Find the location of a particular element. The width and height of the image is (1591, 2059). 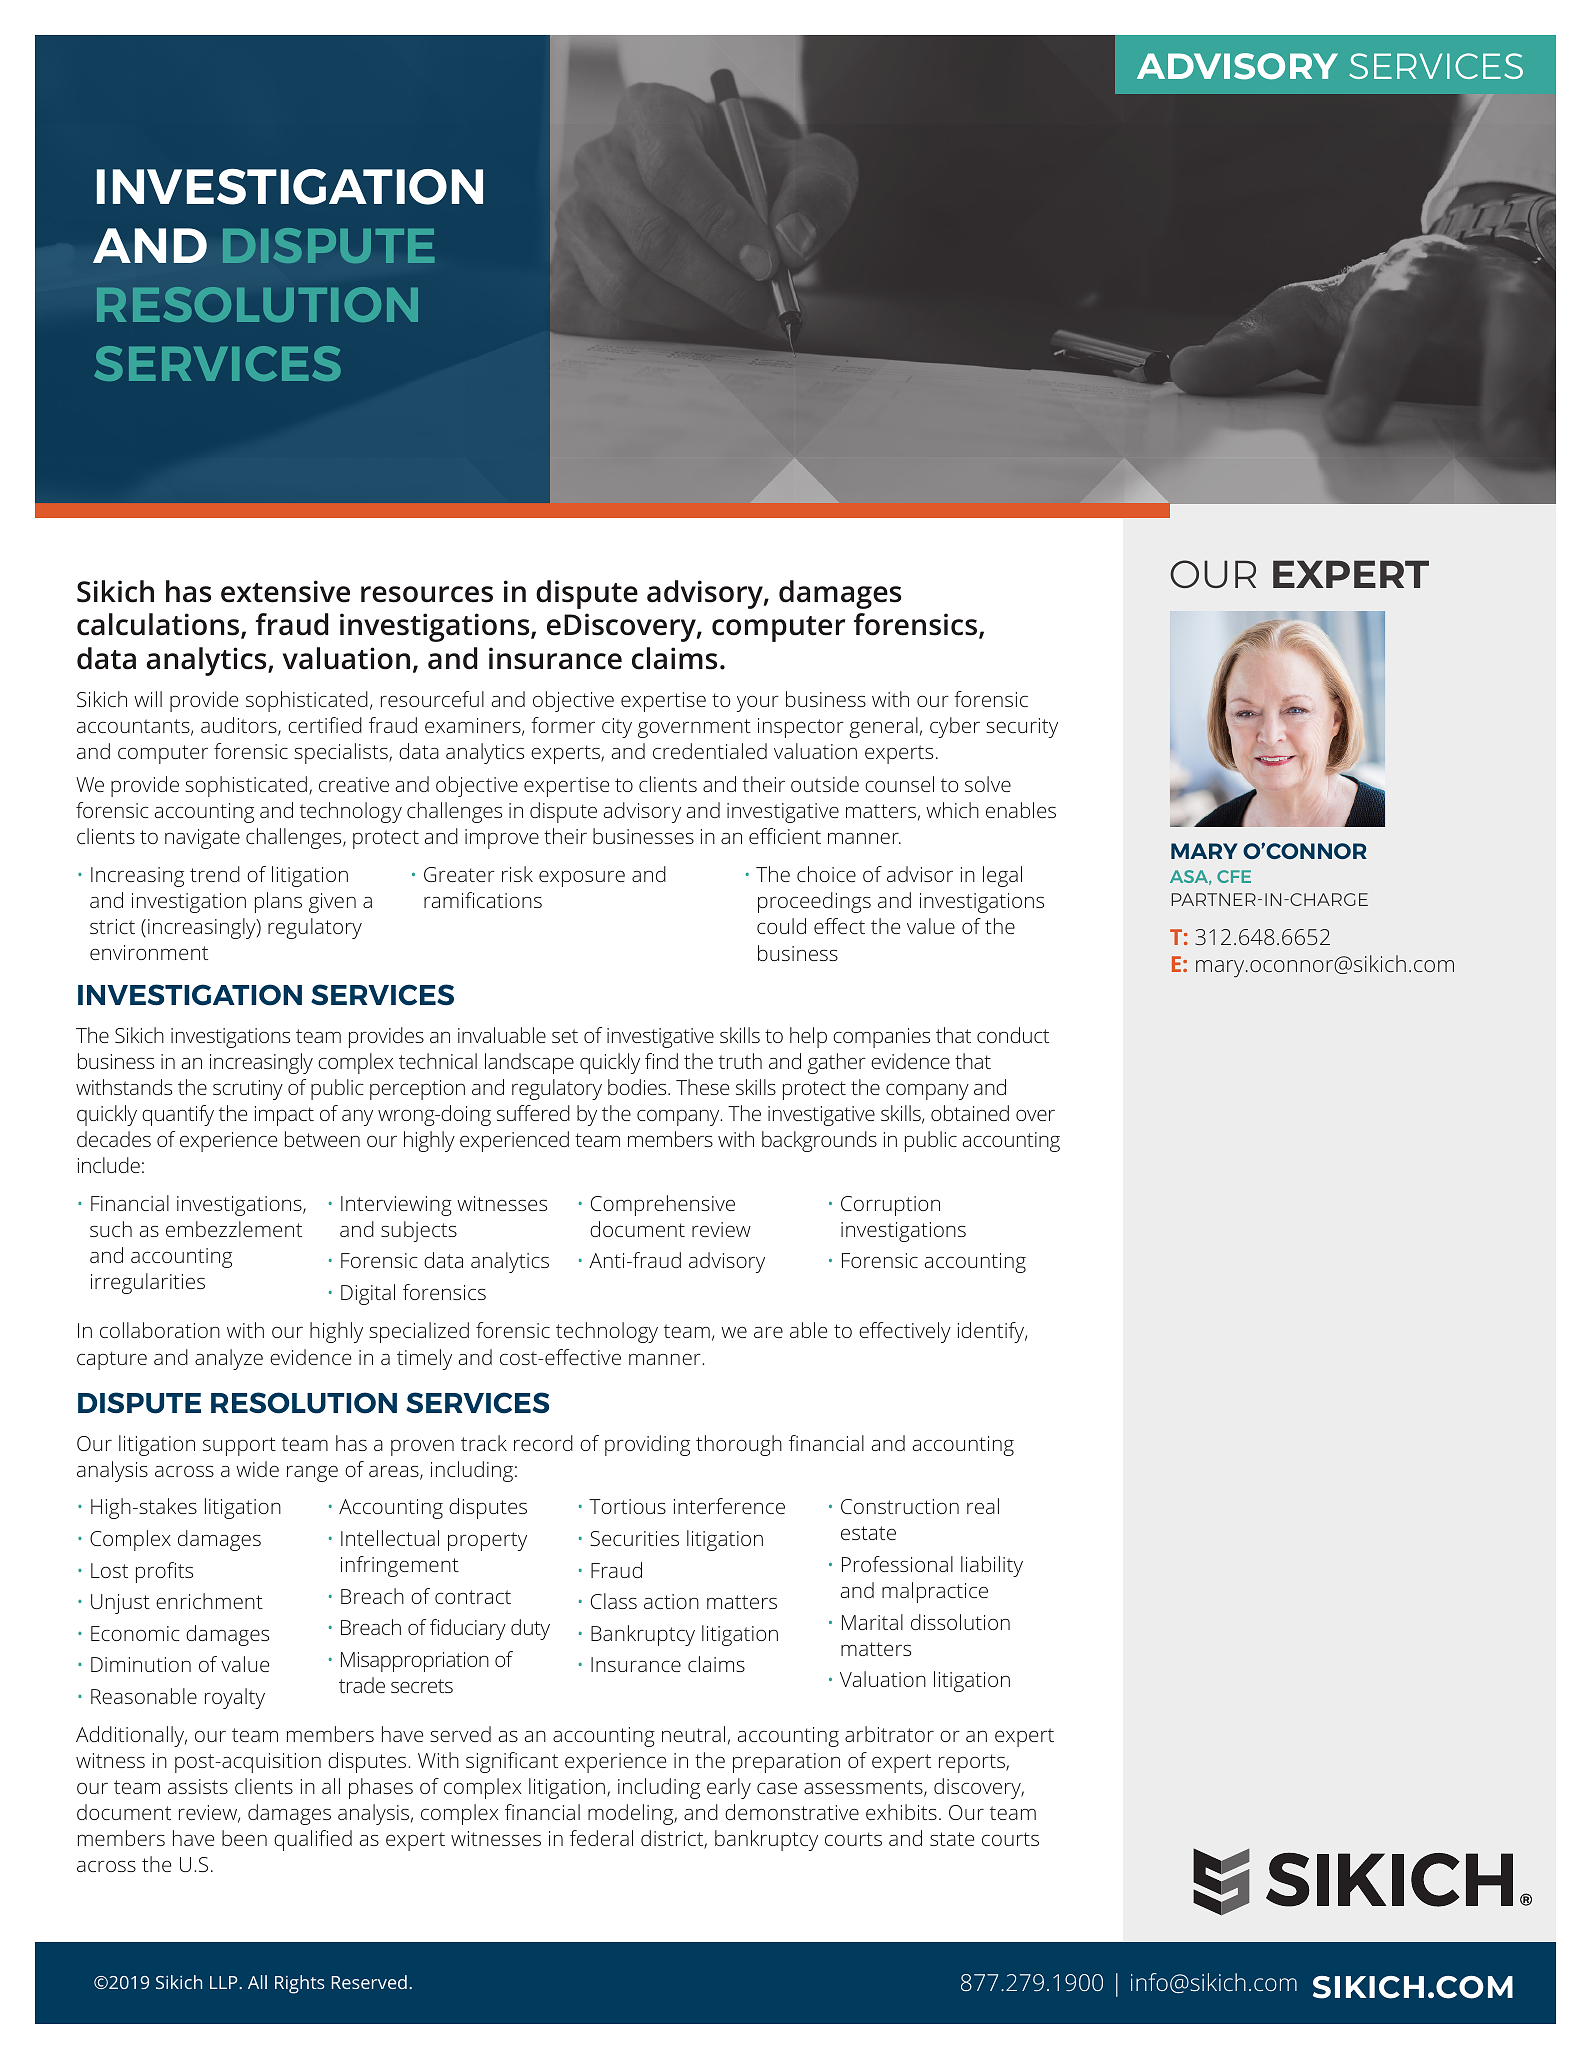

real is located at coordinates (983, 1506).
